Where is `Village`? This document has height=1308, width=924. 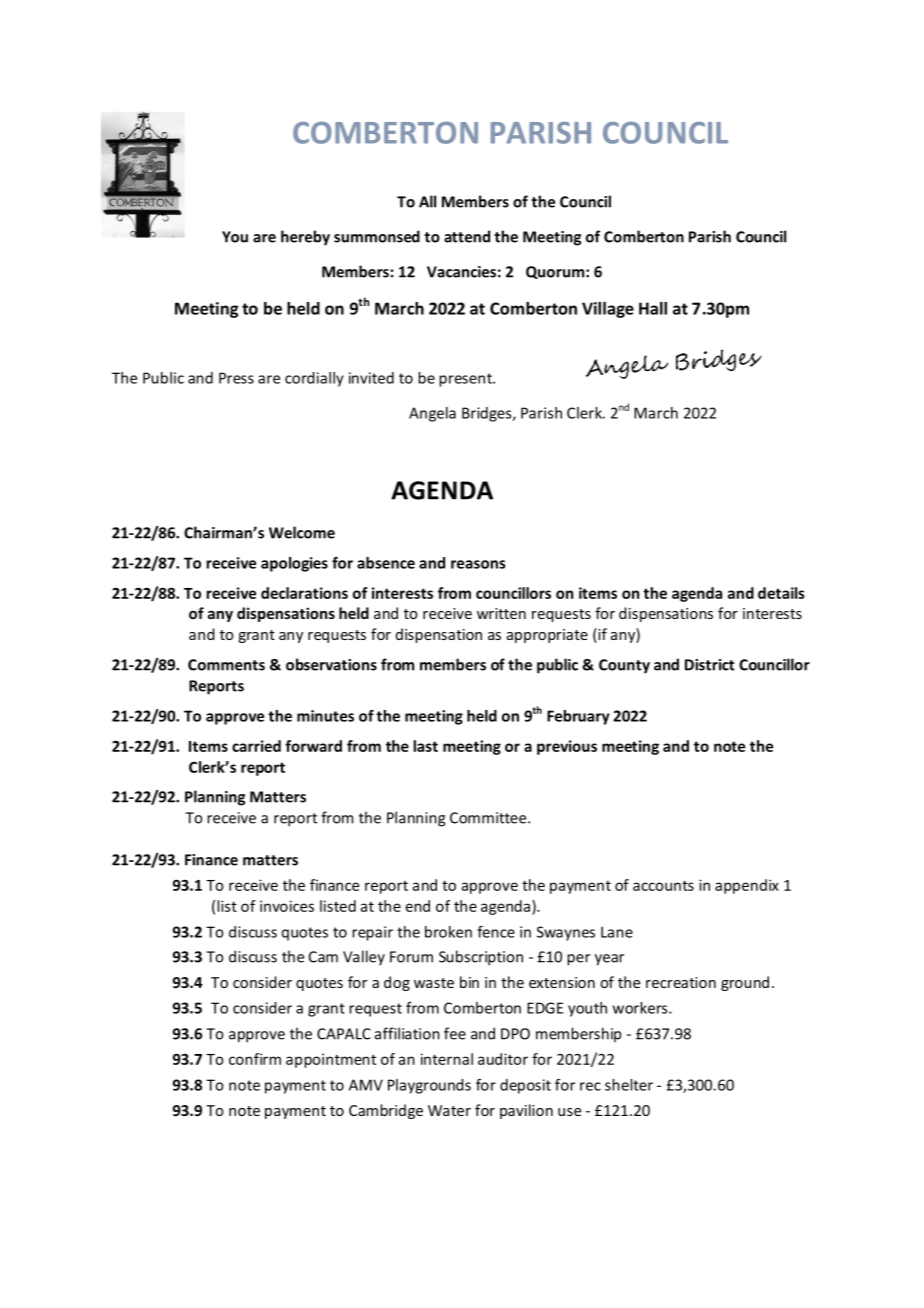
Village is located at coordinates (608, 310).
